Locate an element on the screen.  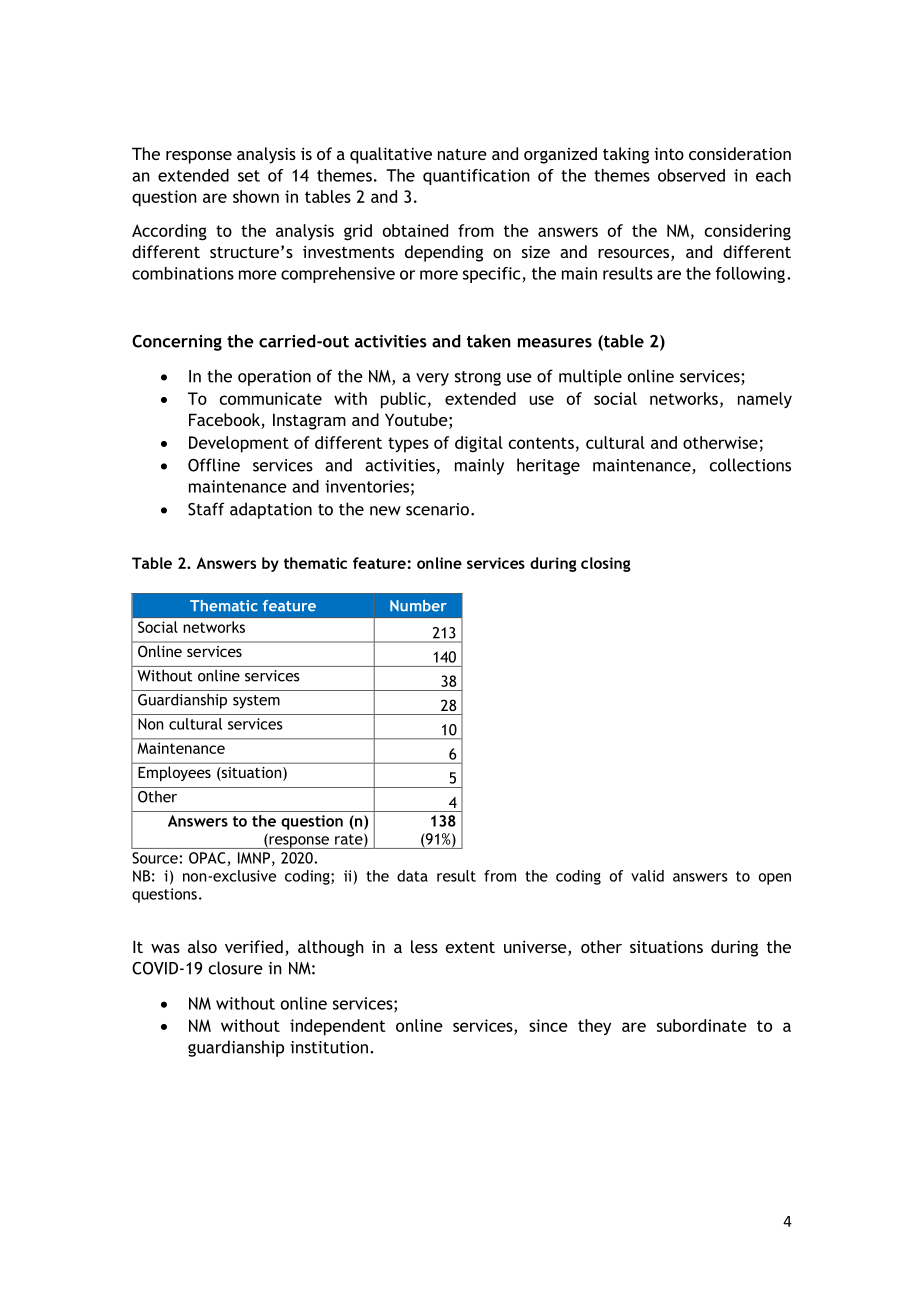
observed is located at coordinates (691, 175).
